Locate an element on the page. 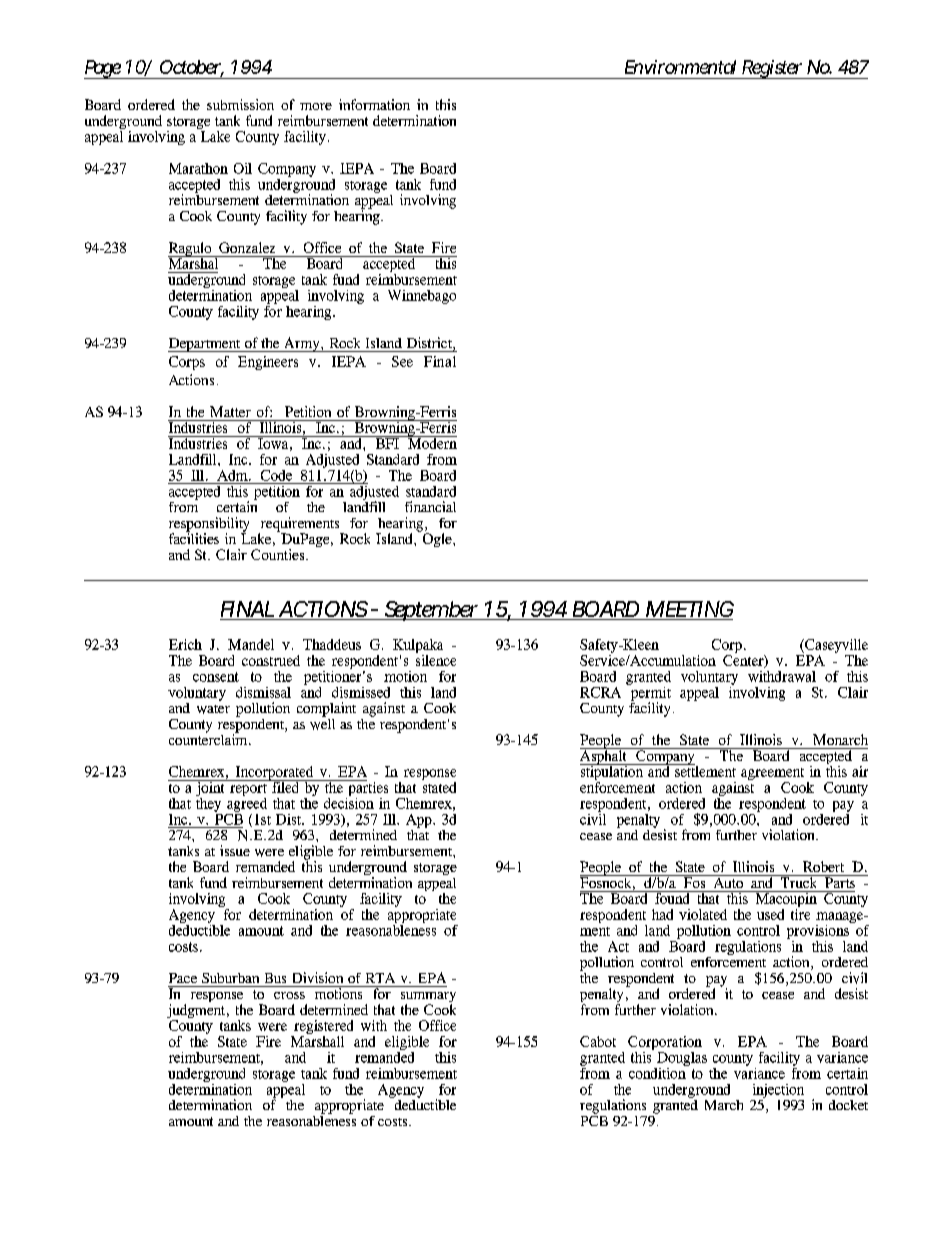 Image resolution: width=952 pixels, height=1233 pixels. more is located at coordinates (316, 106).
